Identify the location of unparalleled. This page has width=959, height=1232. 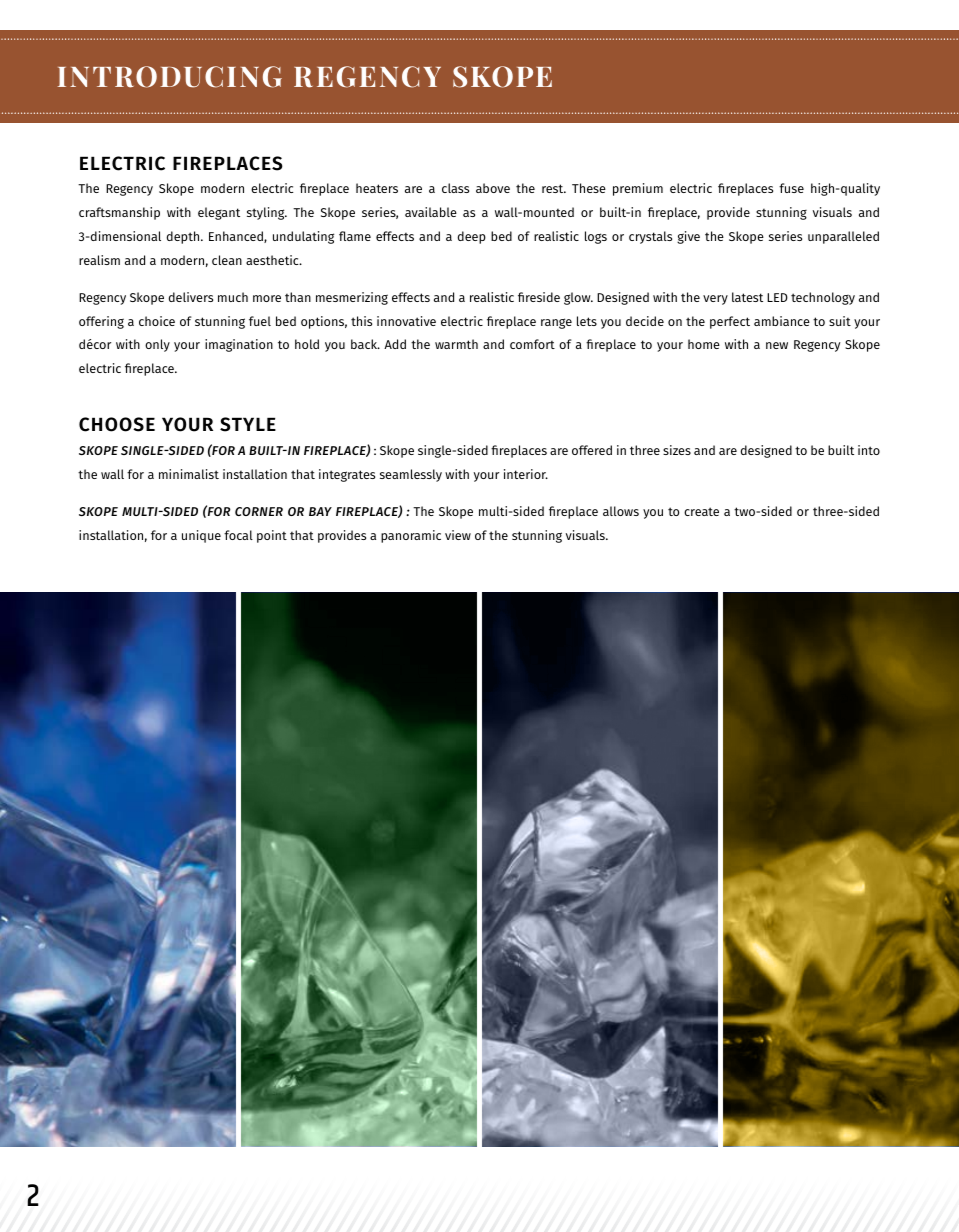
(843, 237).
